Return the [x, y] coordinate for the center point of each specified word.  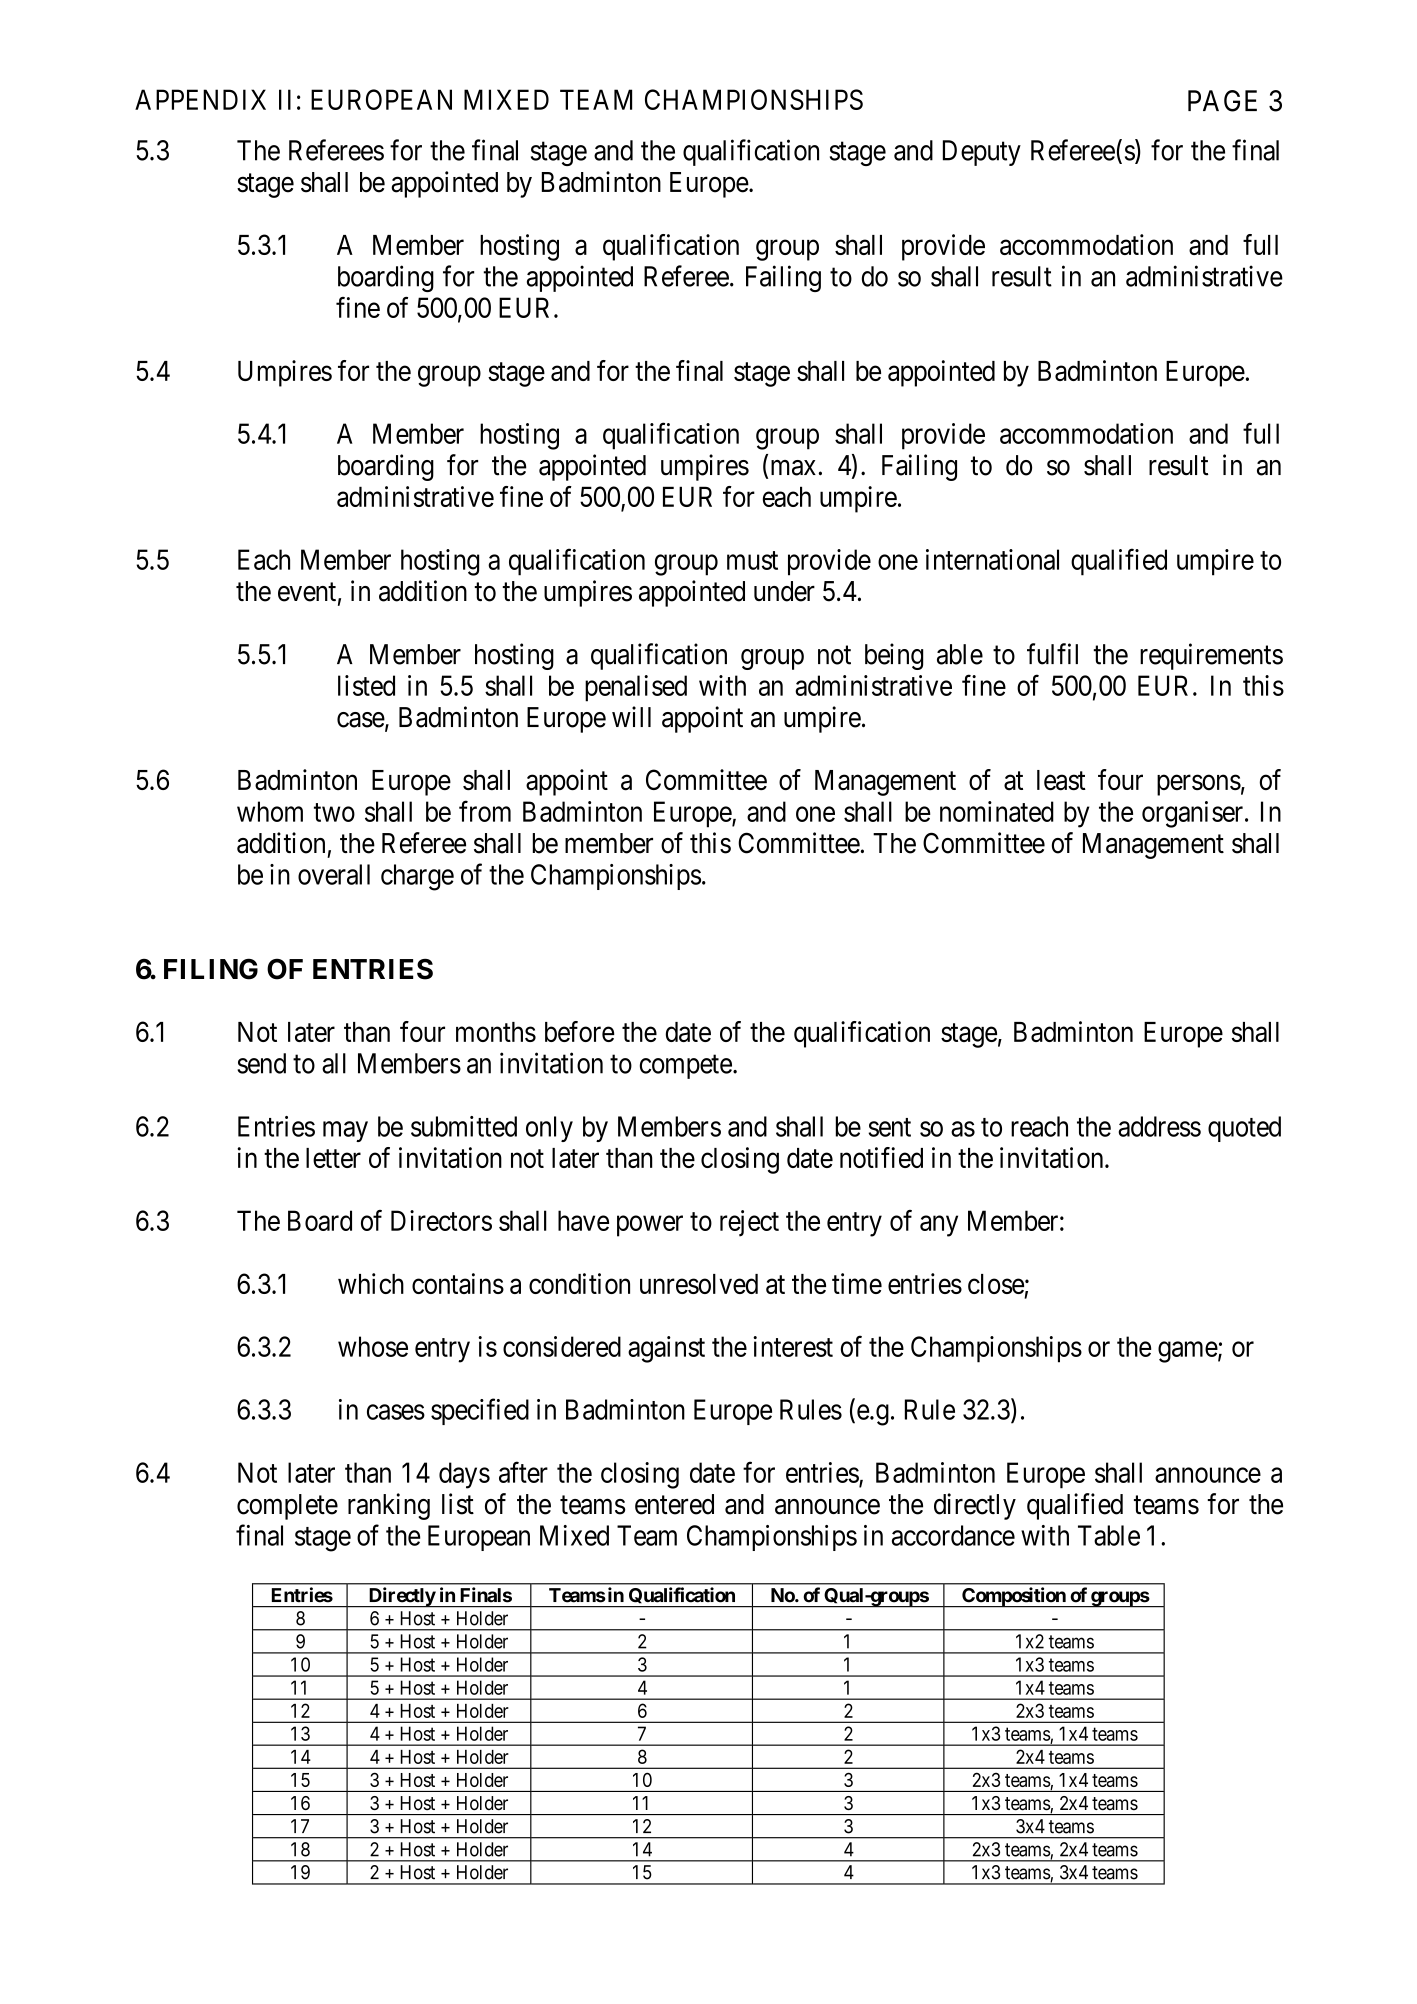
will [631, 716]
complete [287, 1507]
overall [334, 874]
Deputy [982, 153]
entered [674, 1504]
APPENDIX [200, 99]
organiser [1194, 814]
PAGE [1222, 101]
